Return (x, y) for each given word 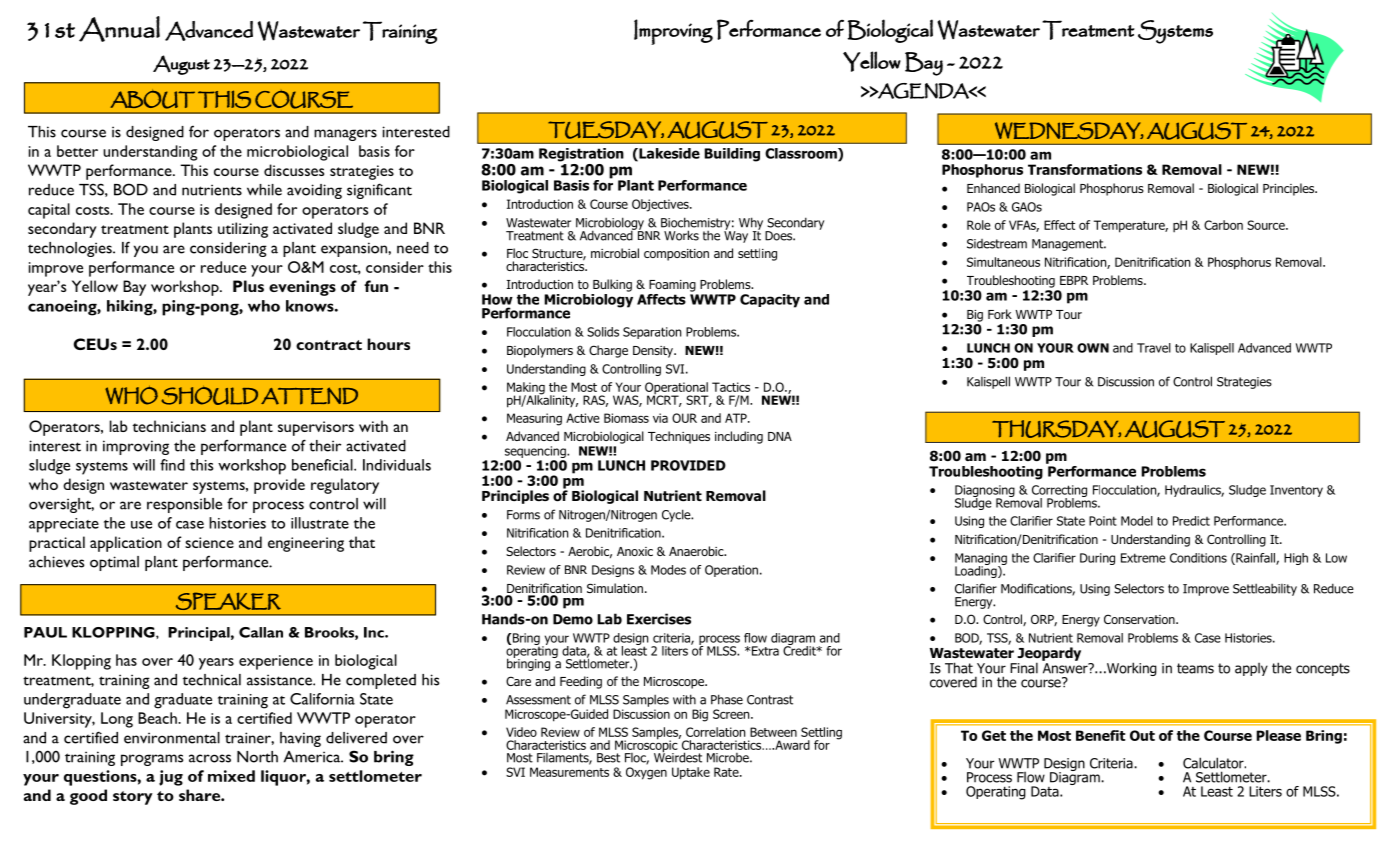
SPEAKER (228, 601)
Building (732, 155)
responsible (184, 505)
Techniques (679, 437)
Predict (1191, 521)
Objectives (661, 205)
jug (171, 778)
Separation (652, 333)
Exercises (659, 619)
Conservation (1140, 619)
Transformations (1085, 169)
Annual (119, 29)
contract (329, 345)
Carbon (1223, 225)
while (264, 190)
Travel (1154, 348)
